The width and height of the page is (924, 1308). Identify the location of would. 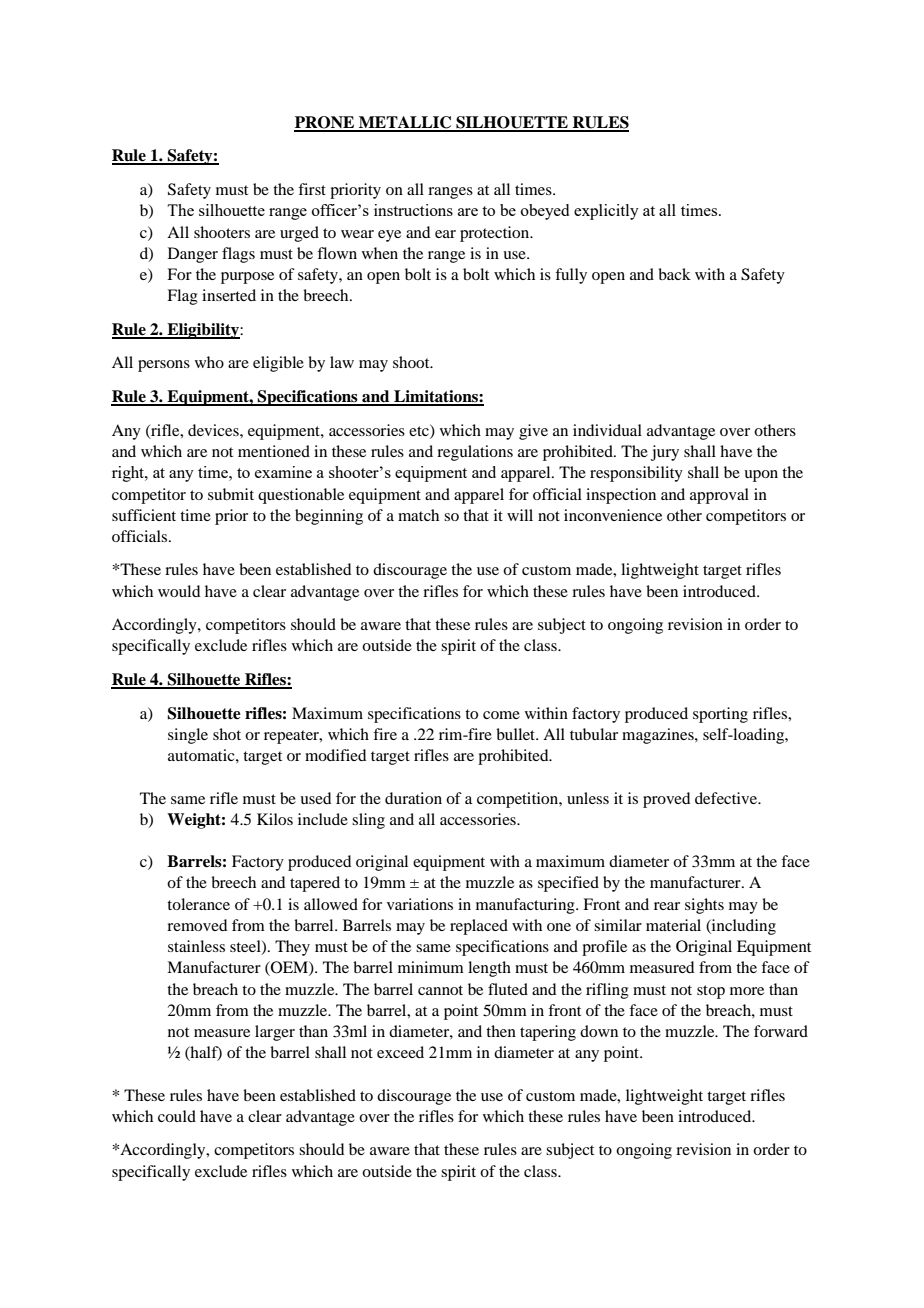
(179, 591).
